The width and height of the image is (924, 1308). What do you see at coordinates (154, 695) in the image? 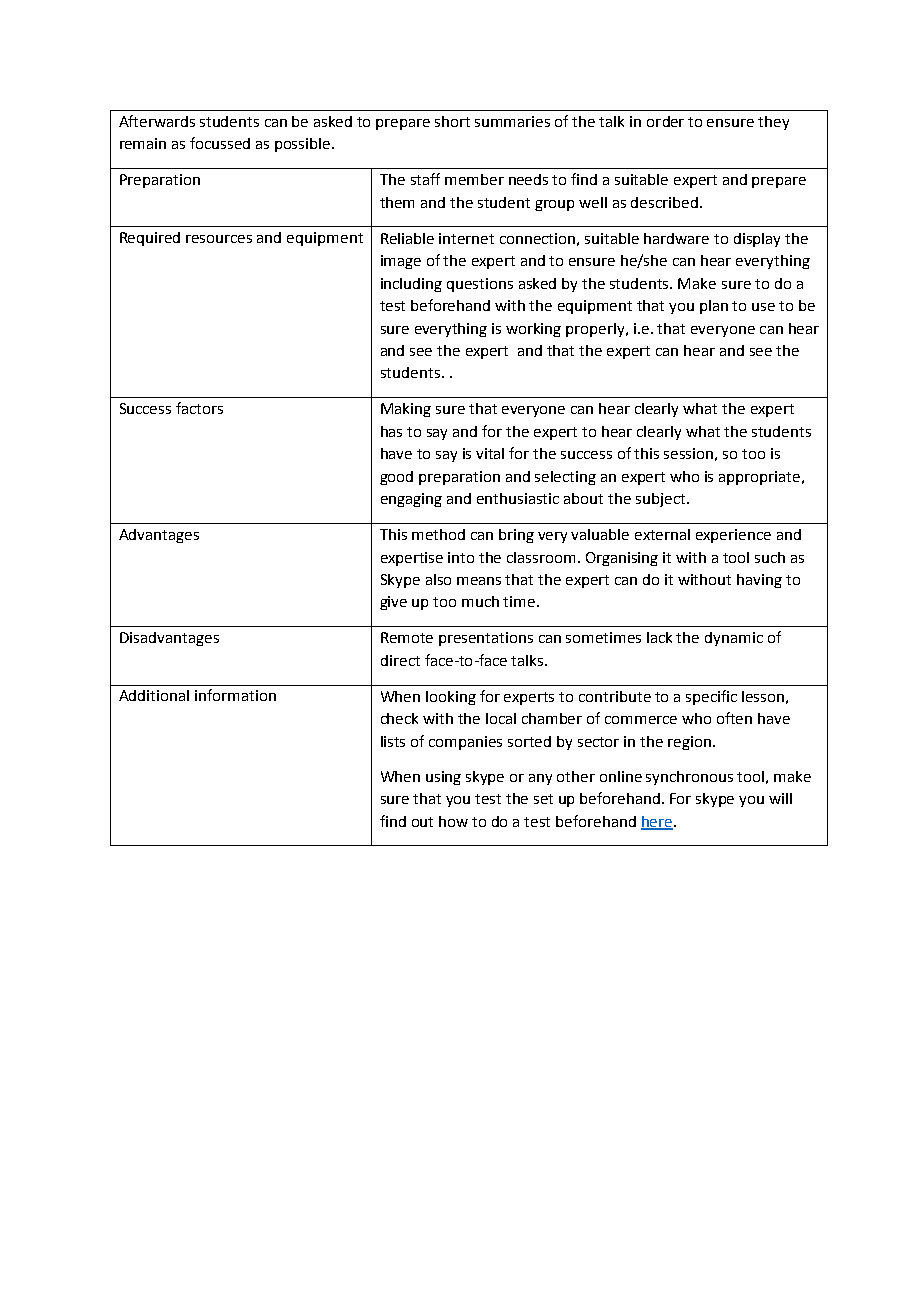
I see `Additional` at bounding box center [154, 695].
